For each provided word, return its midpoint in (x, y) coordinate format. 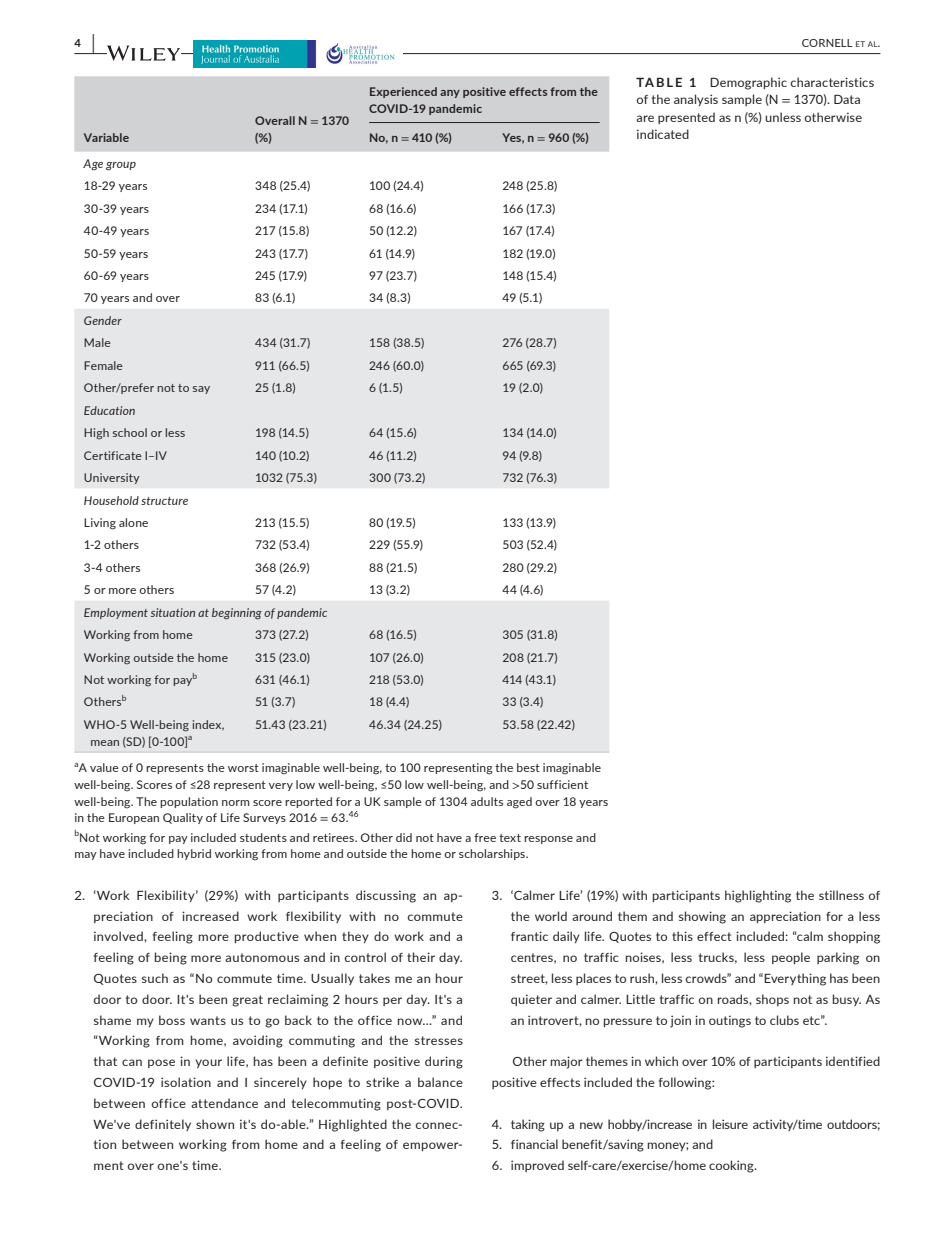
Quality (183, 818)
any (450, 94)
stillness (841, 895)
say (201, 390)
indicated (663, 134)
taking (528, 1125)
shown (215, 1124)
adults (487, 801)
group (121, 166)
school (130, 432)
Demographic (748, 83)
